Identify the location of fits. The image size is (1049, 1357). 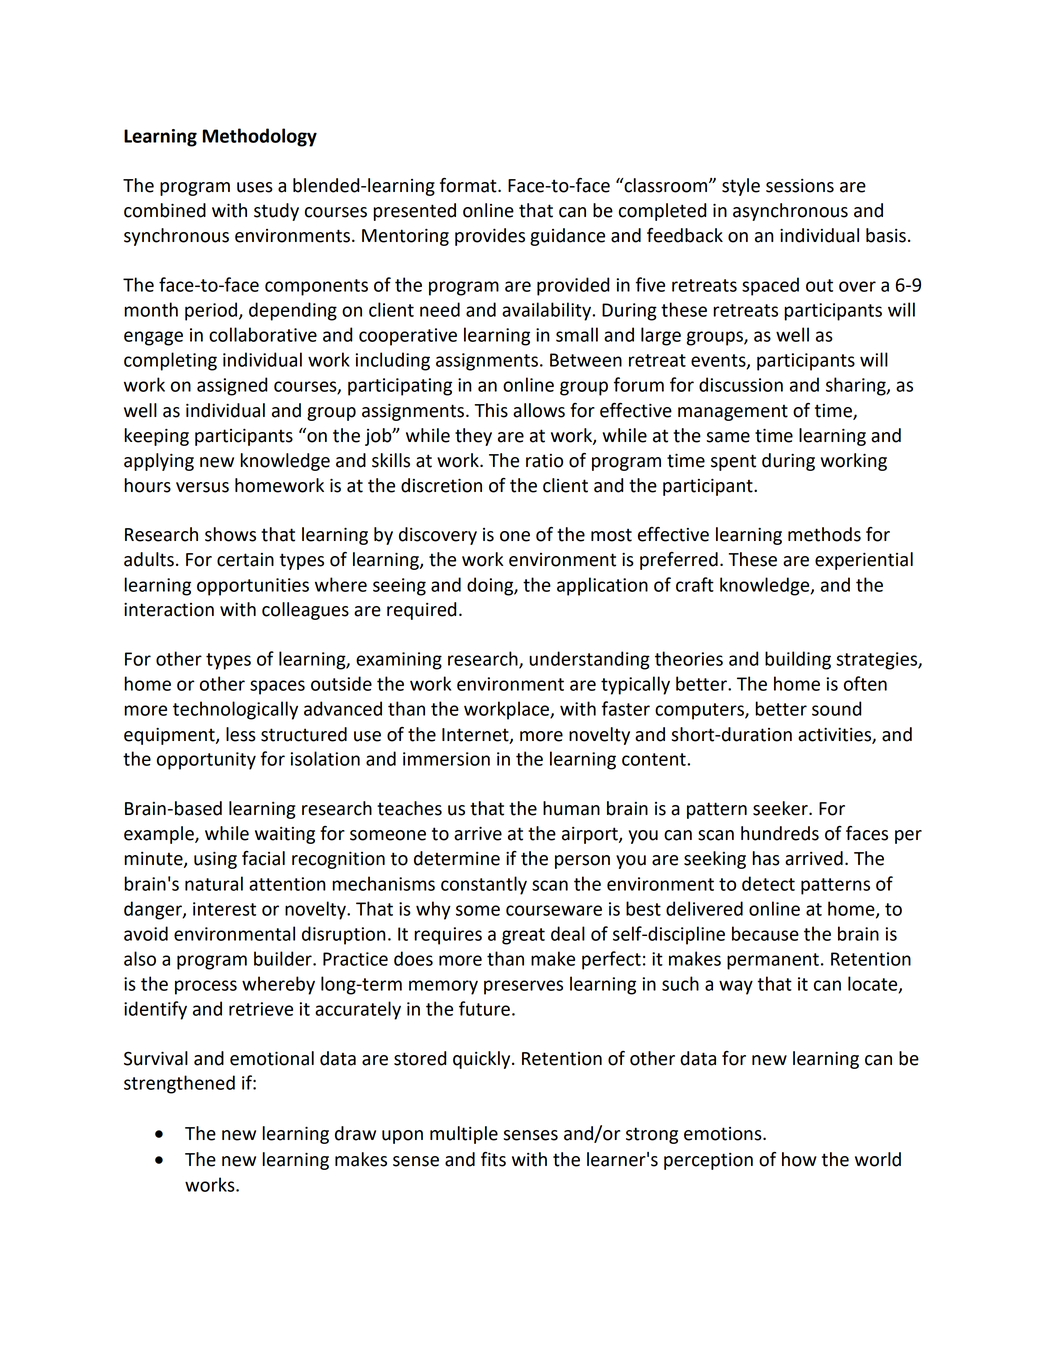
(493, 1159).
